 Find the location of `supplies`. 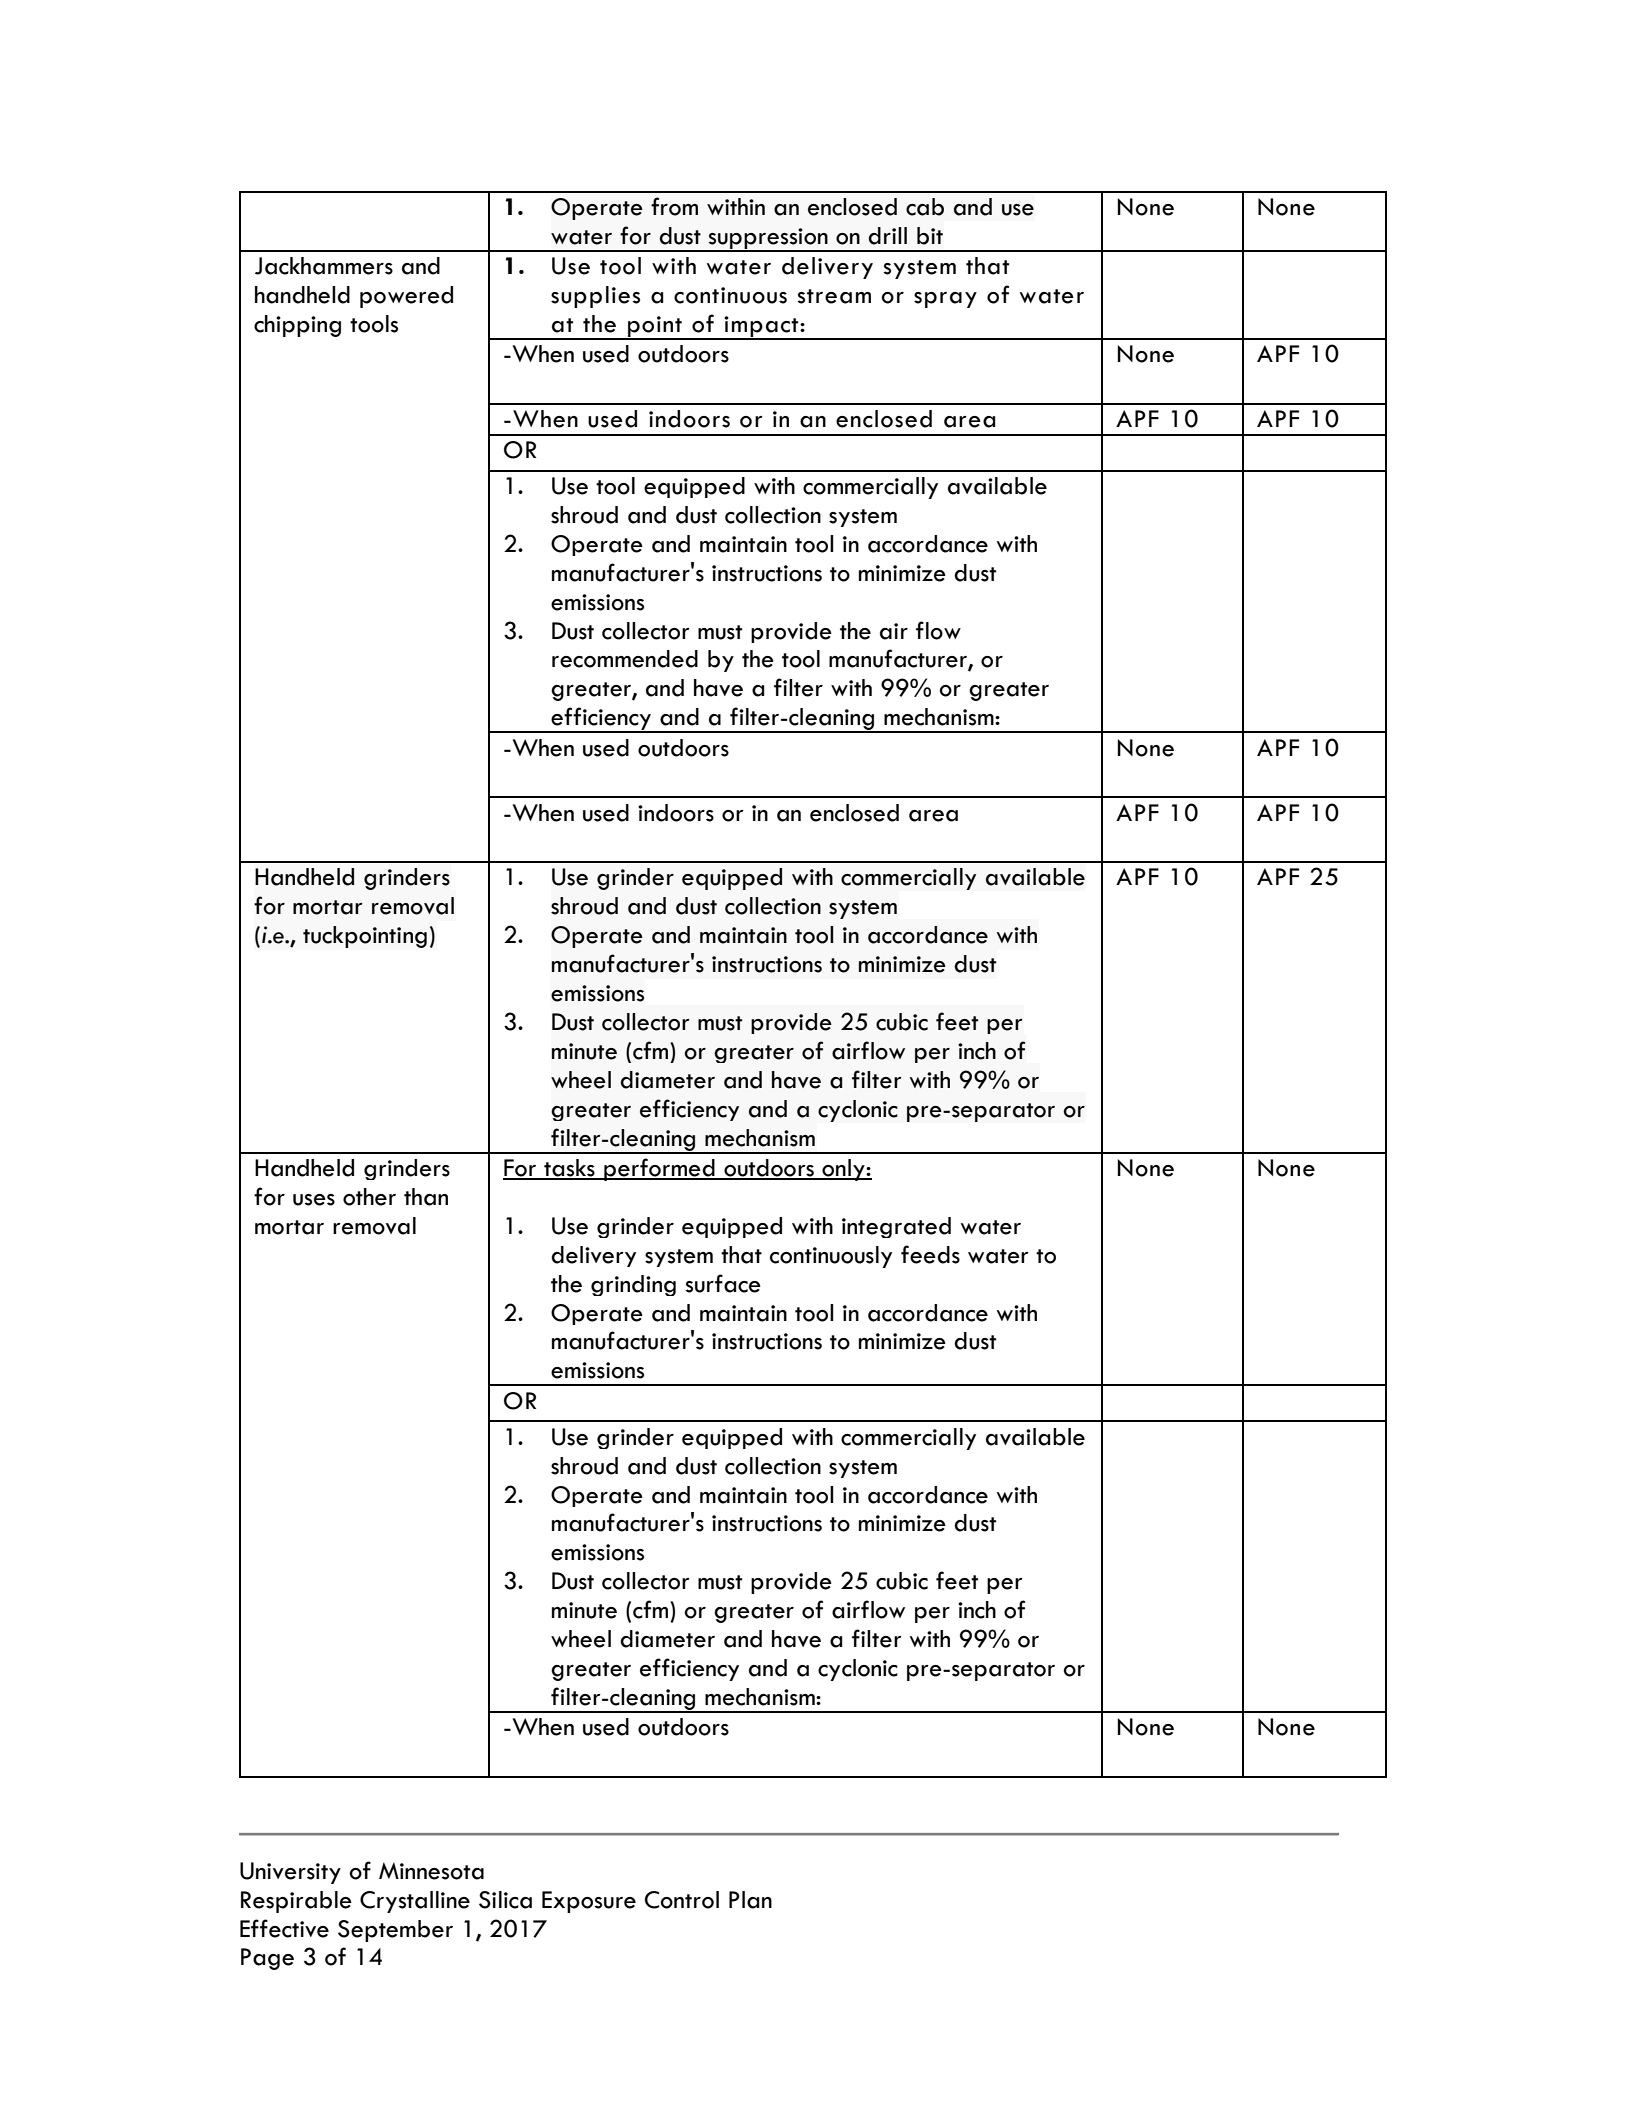

supplies is located at coordinates (595, 297).
